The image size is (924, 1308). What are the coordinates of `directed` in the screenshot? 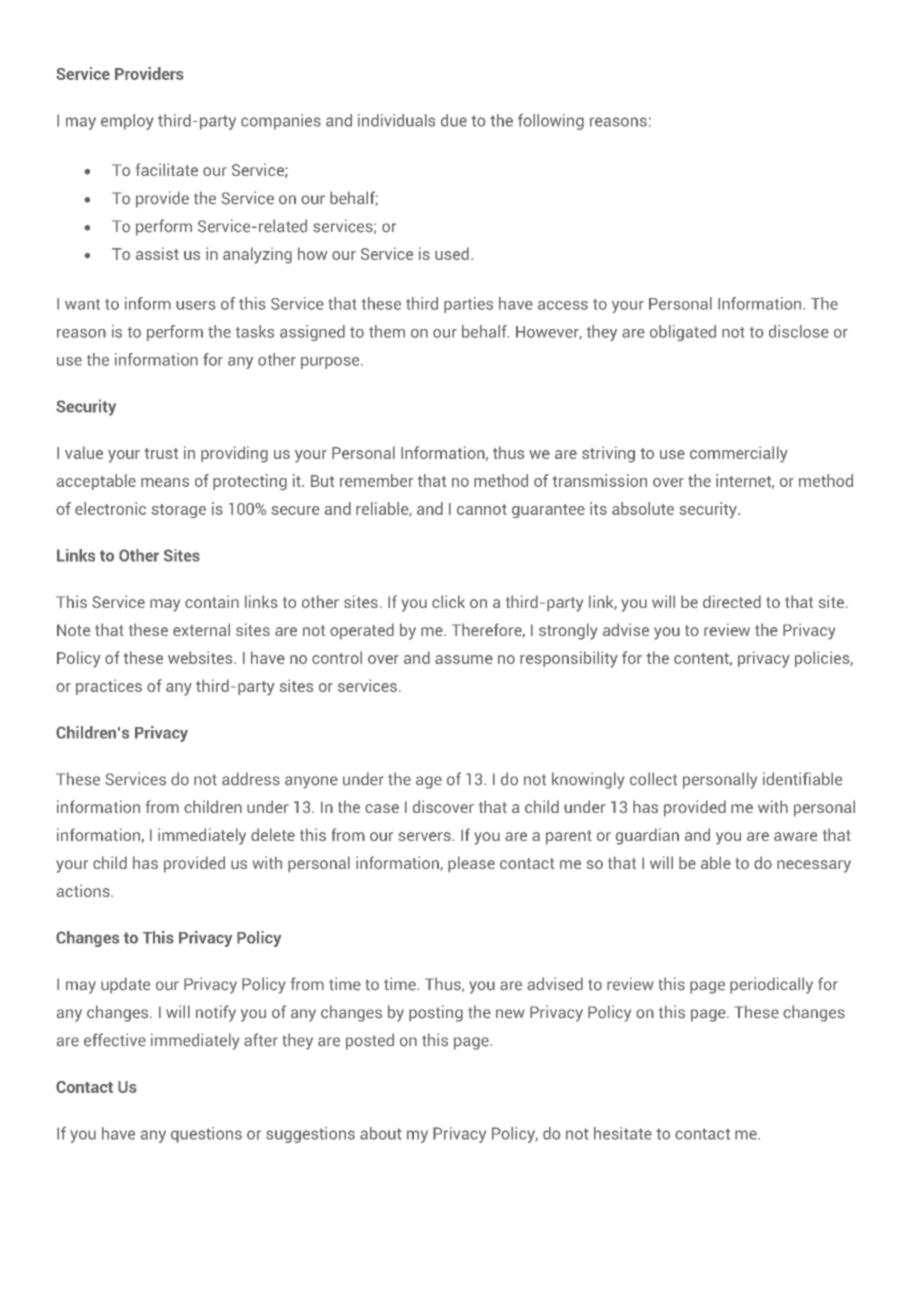 It's located at (732, 601).
